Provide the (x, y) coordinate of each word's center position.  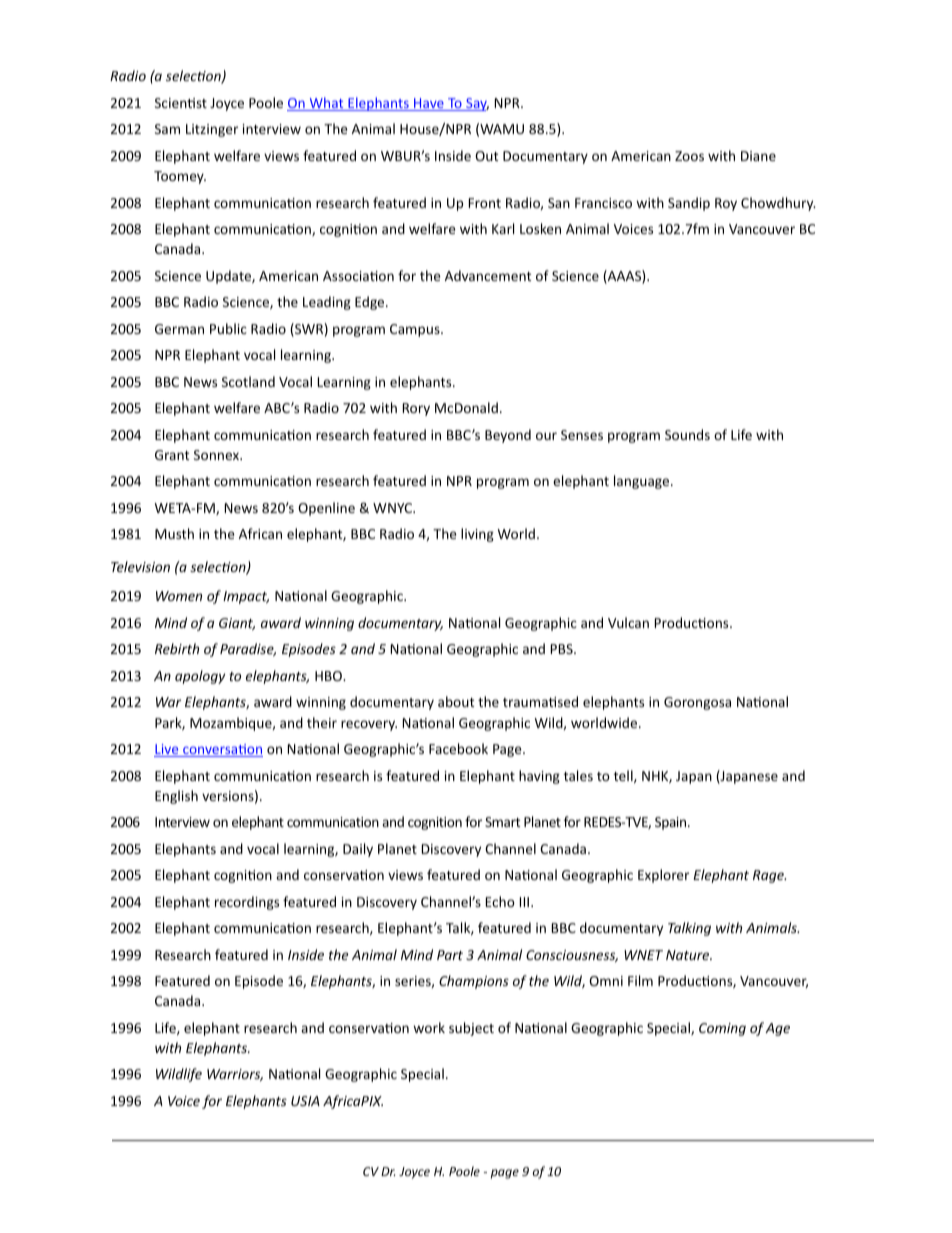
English (176, 797)
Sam (167, 129)
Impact (246, 597)
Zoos (689, 156)
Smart (502, 822)
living (477, 535)
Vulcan (628, 622)
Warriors (235, 1075)
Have (429, 104)
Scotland (248, 381)
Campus (416, 330)
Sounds (687, 434)
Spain (672, 823)
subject (471, 1029)
